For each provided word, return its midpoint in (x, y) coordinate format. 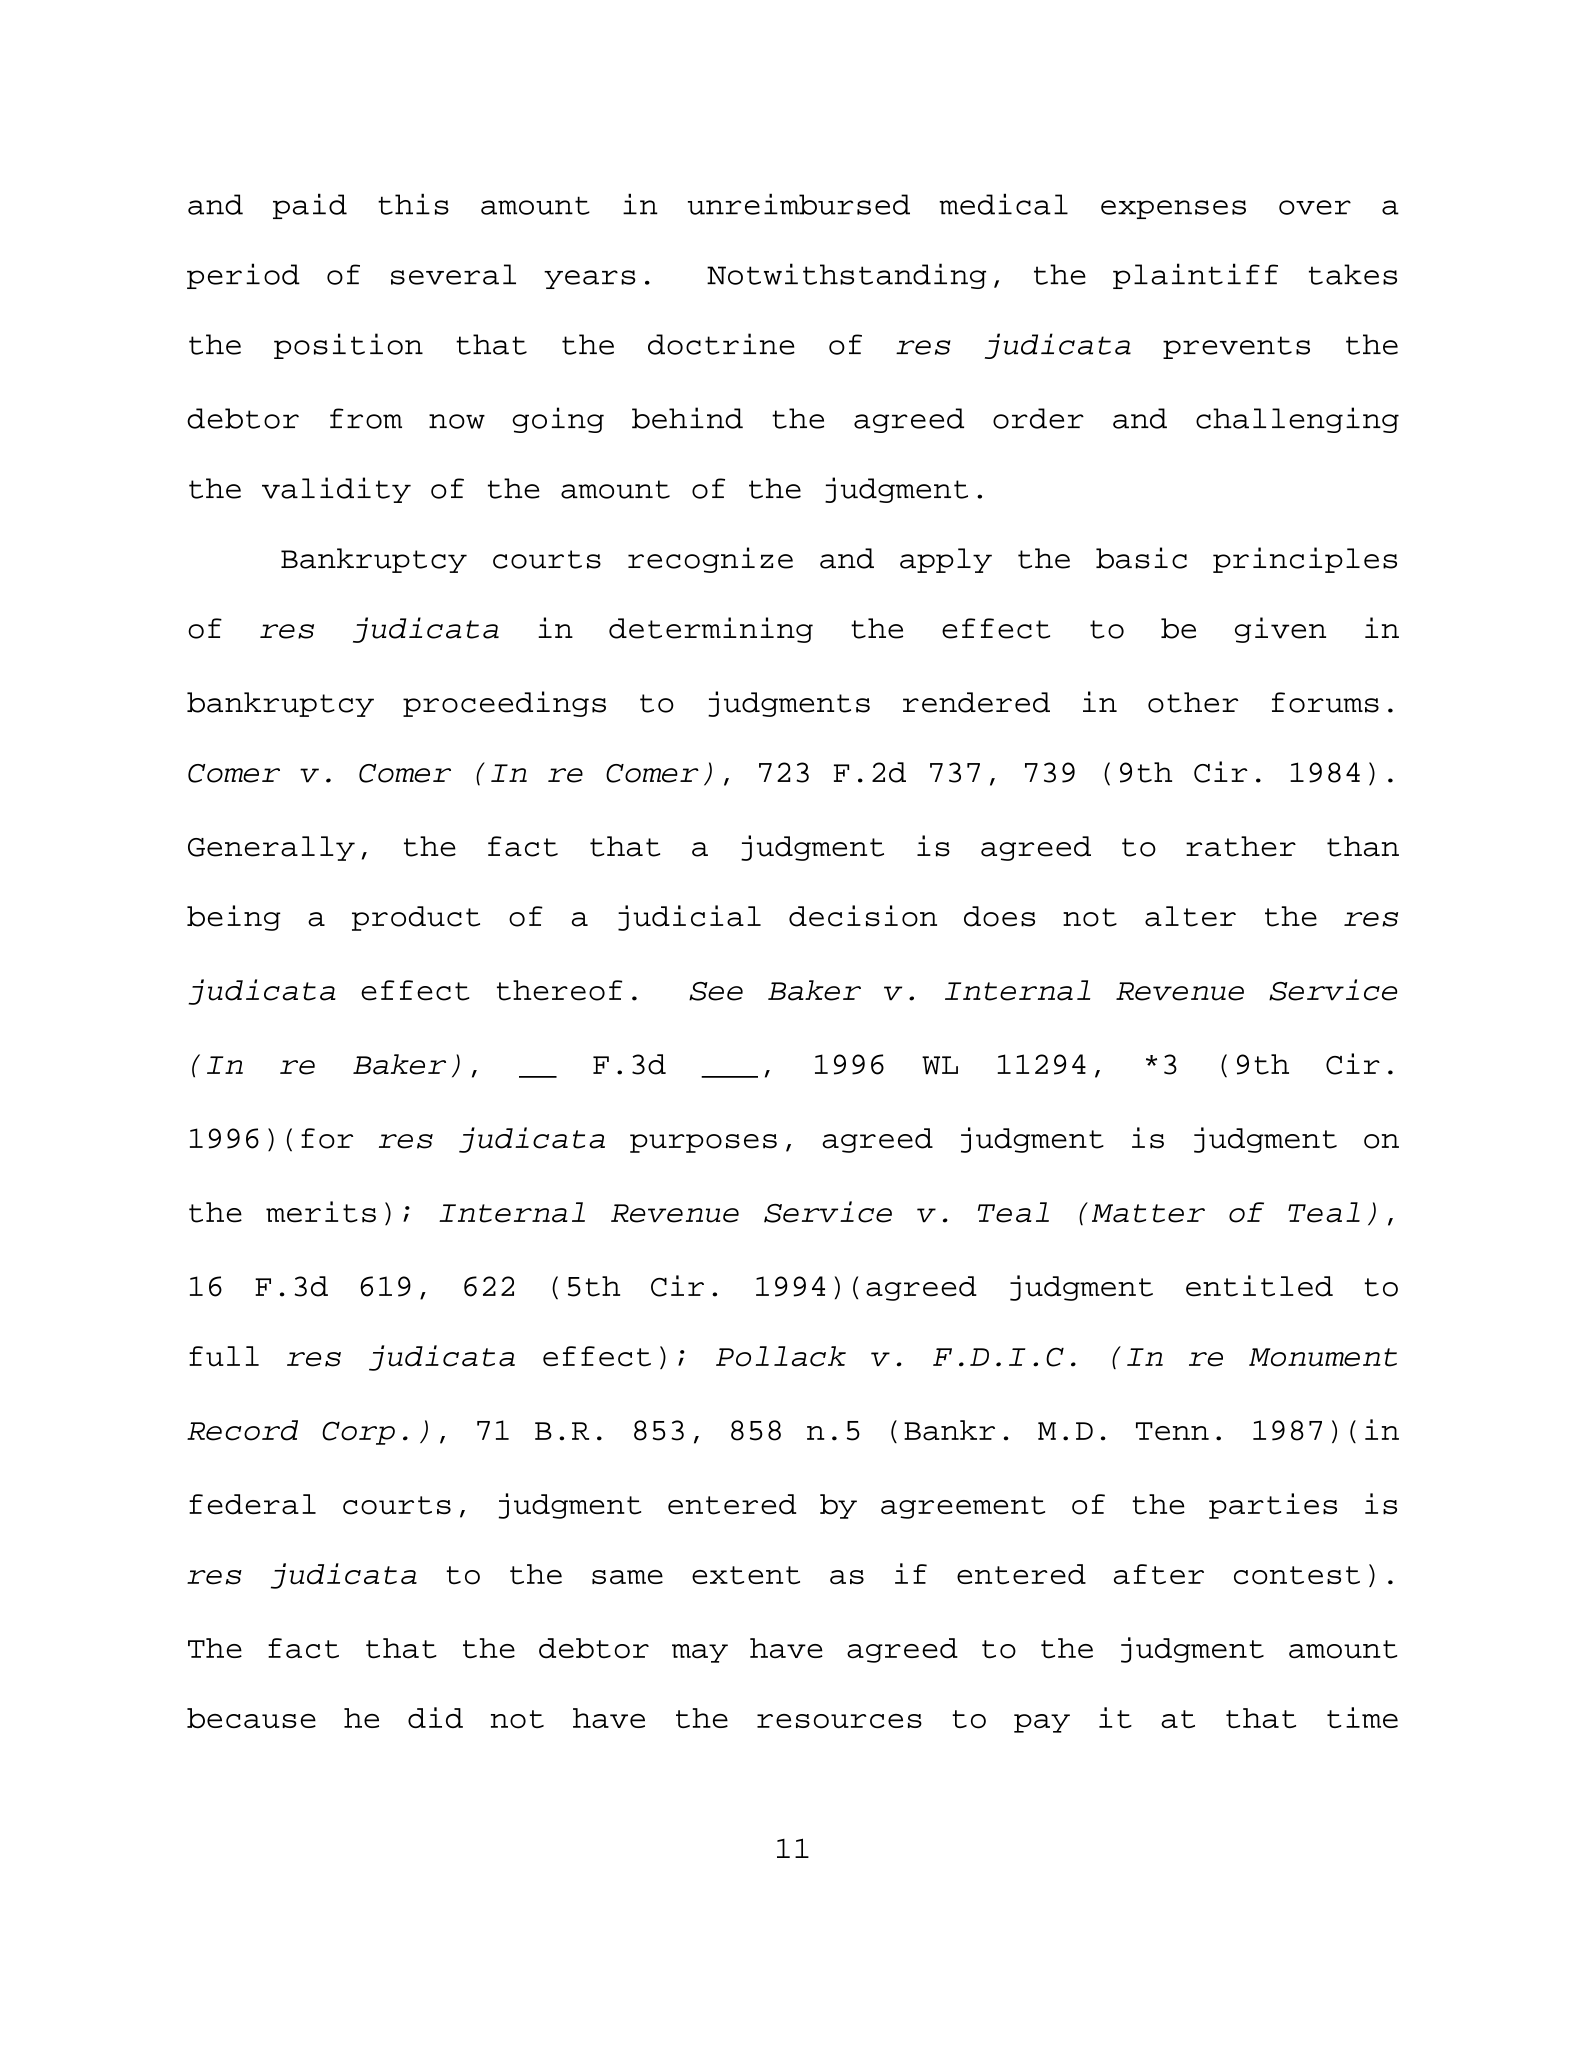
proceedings (504, 704)
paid (310, 206)
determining (711, 630)
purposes (703, 1143)
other (1193, 702)
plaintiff (1195, 276)
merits (321, 1212)
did (435, 1717)
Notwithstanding (846, 276)
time (1362, 1717)
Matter (1148, 1213)
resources (839, 1721)
